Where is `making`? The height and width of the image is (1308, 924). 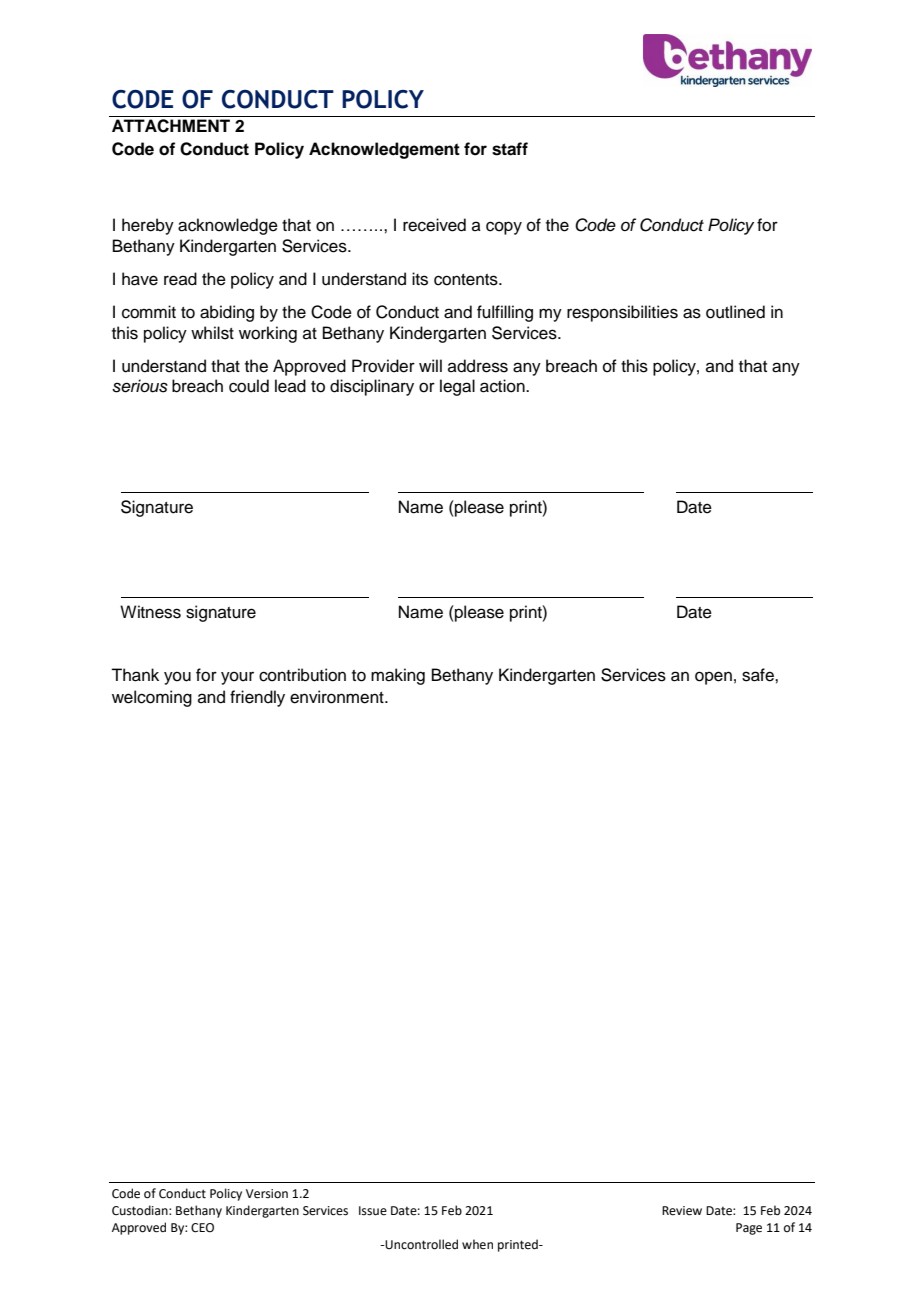
making is located at coordinates (398, 676).
